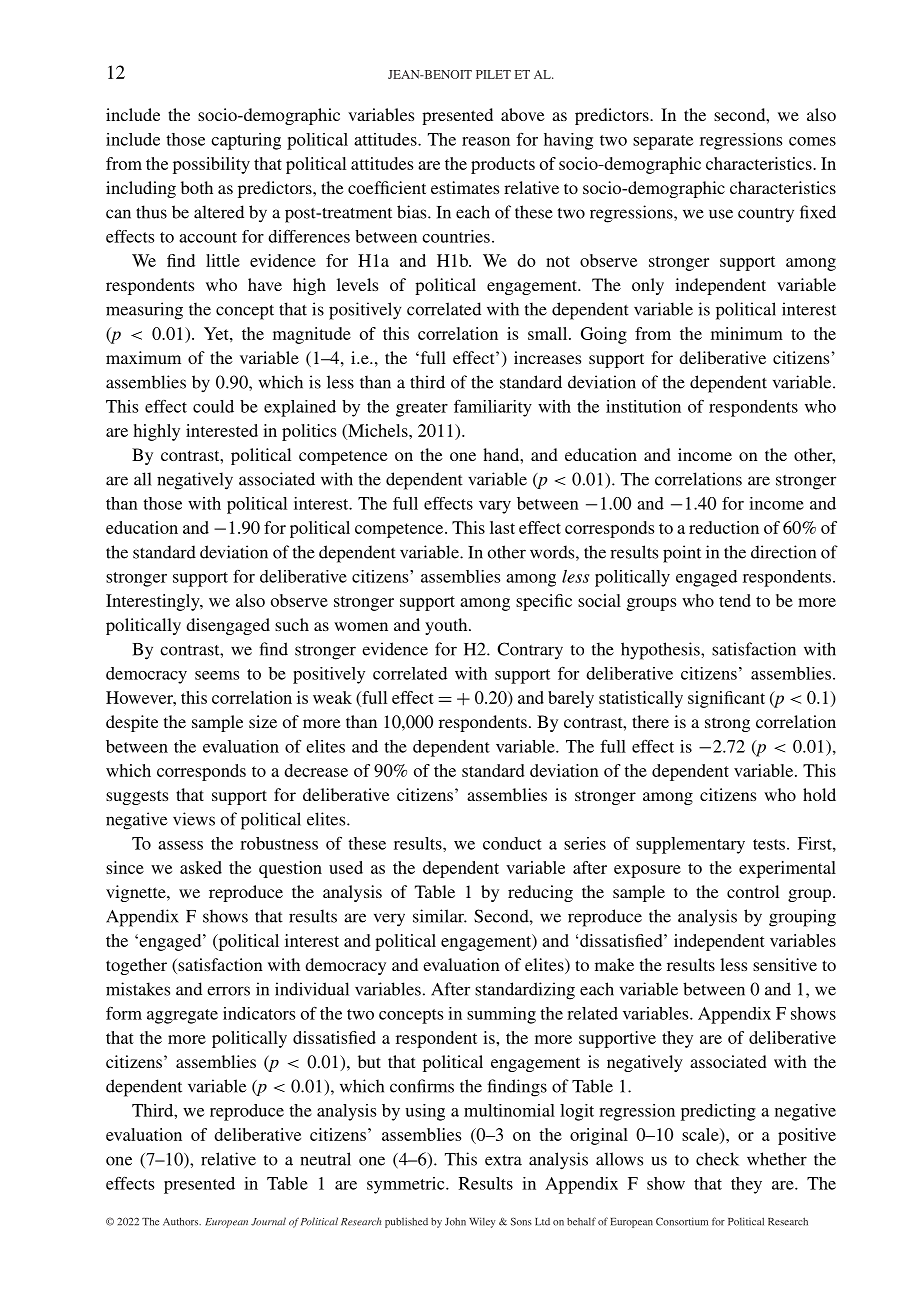  Describe the element at coordinates (211, 165) in the screenshot. I see `possibility` at that location.
